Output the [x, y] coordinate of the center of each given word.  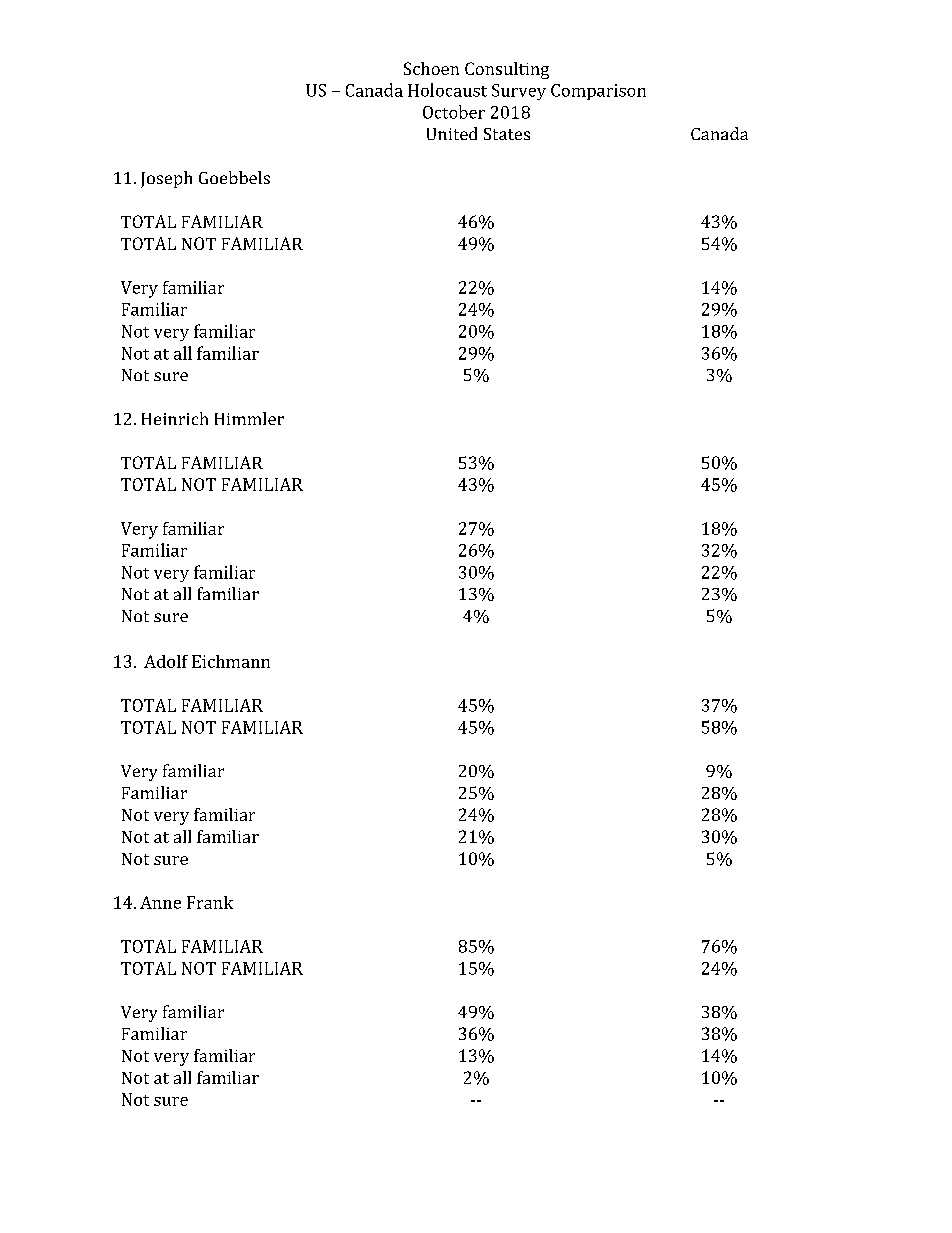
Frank [210, 902]
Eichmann [231, 661]
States [507, 134]
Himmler [249, 418]
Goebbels [234, 177]
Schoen [431, 68]
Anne [160, 902]
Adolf [166, 661]
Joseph [166, 179]
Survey [519, 92]
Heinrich [175, 418]
